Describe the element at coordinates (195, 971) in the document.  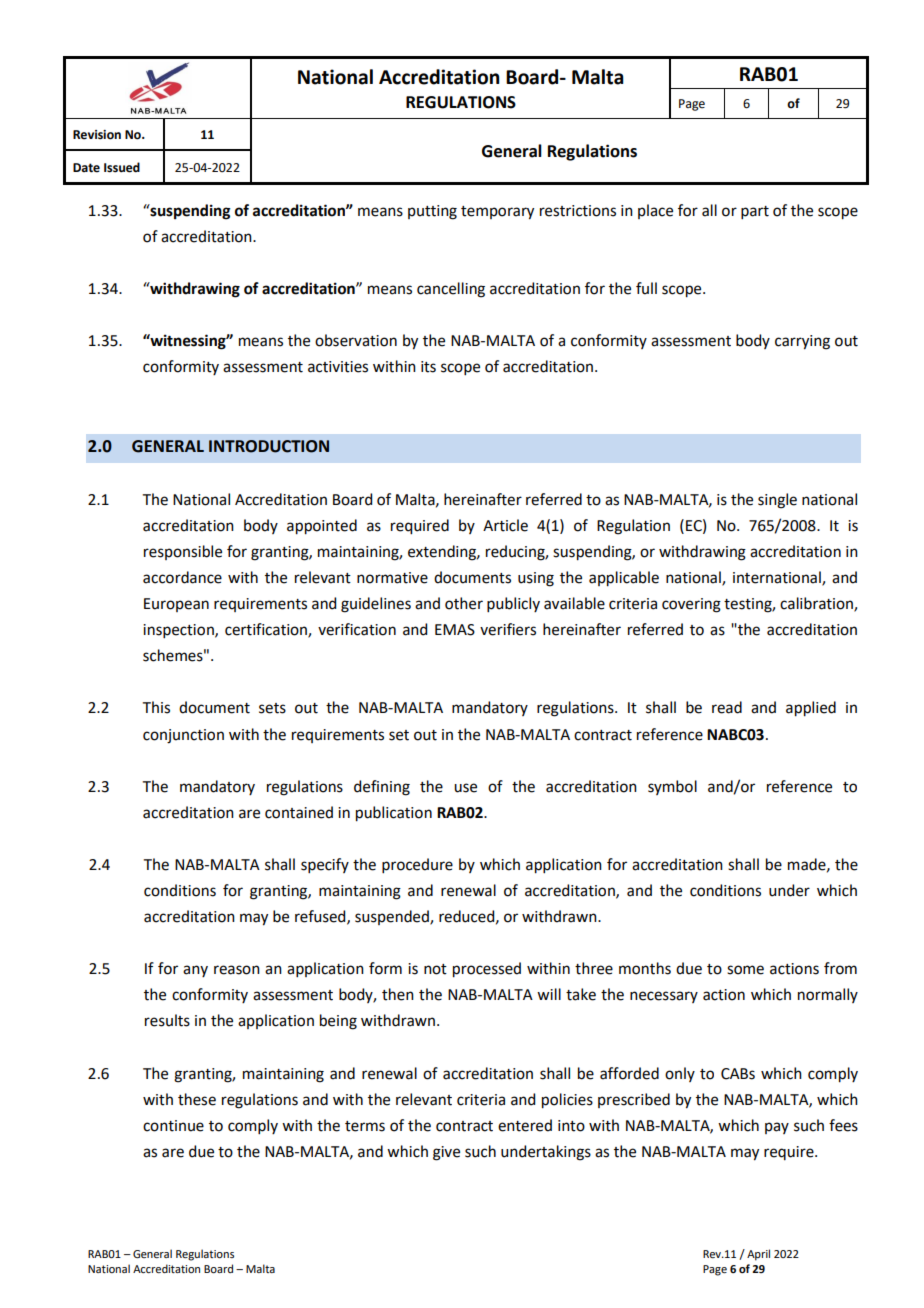
I see `any` at that location.
